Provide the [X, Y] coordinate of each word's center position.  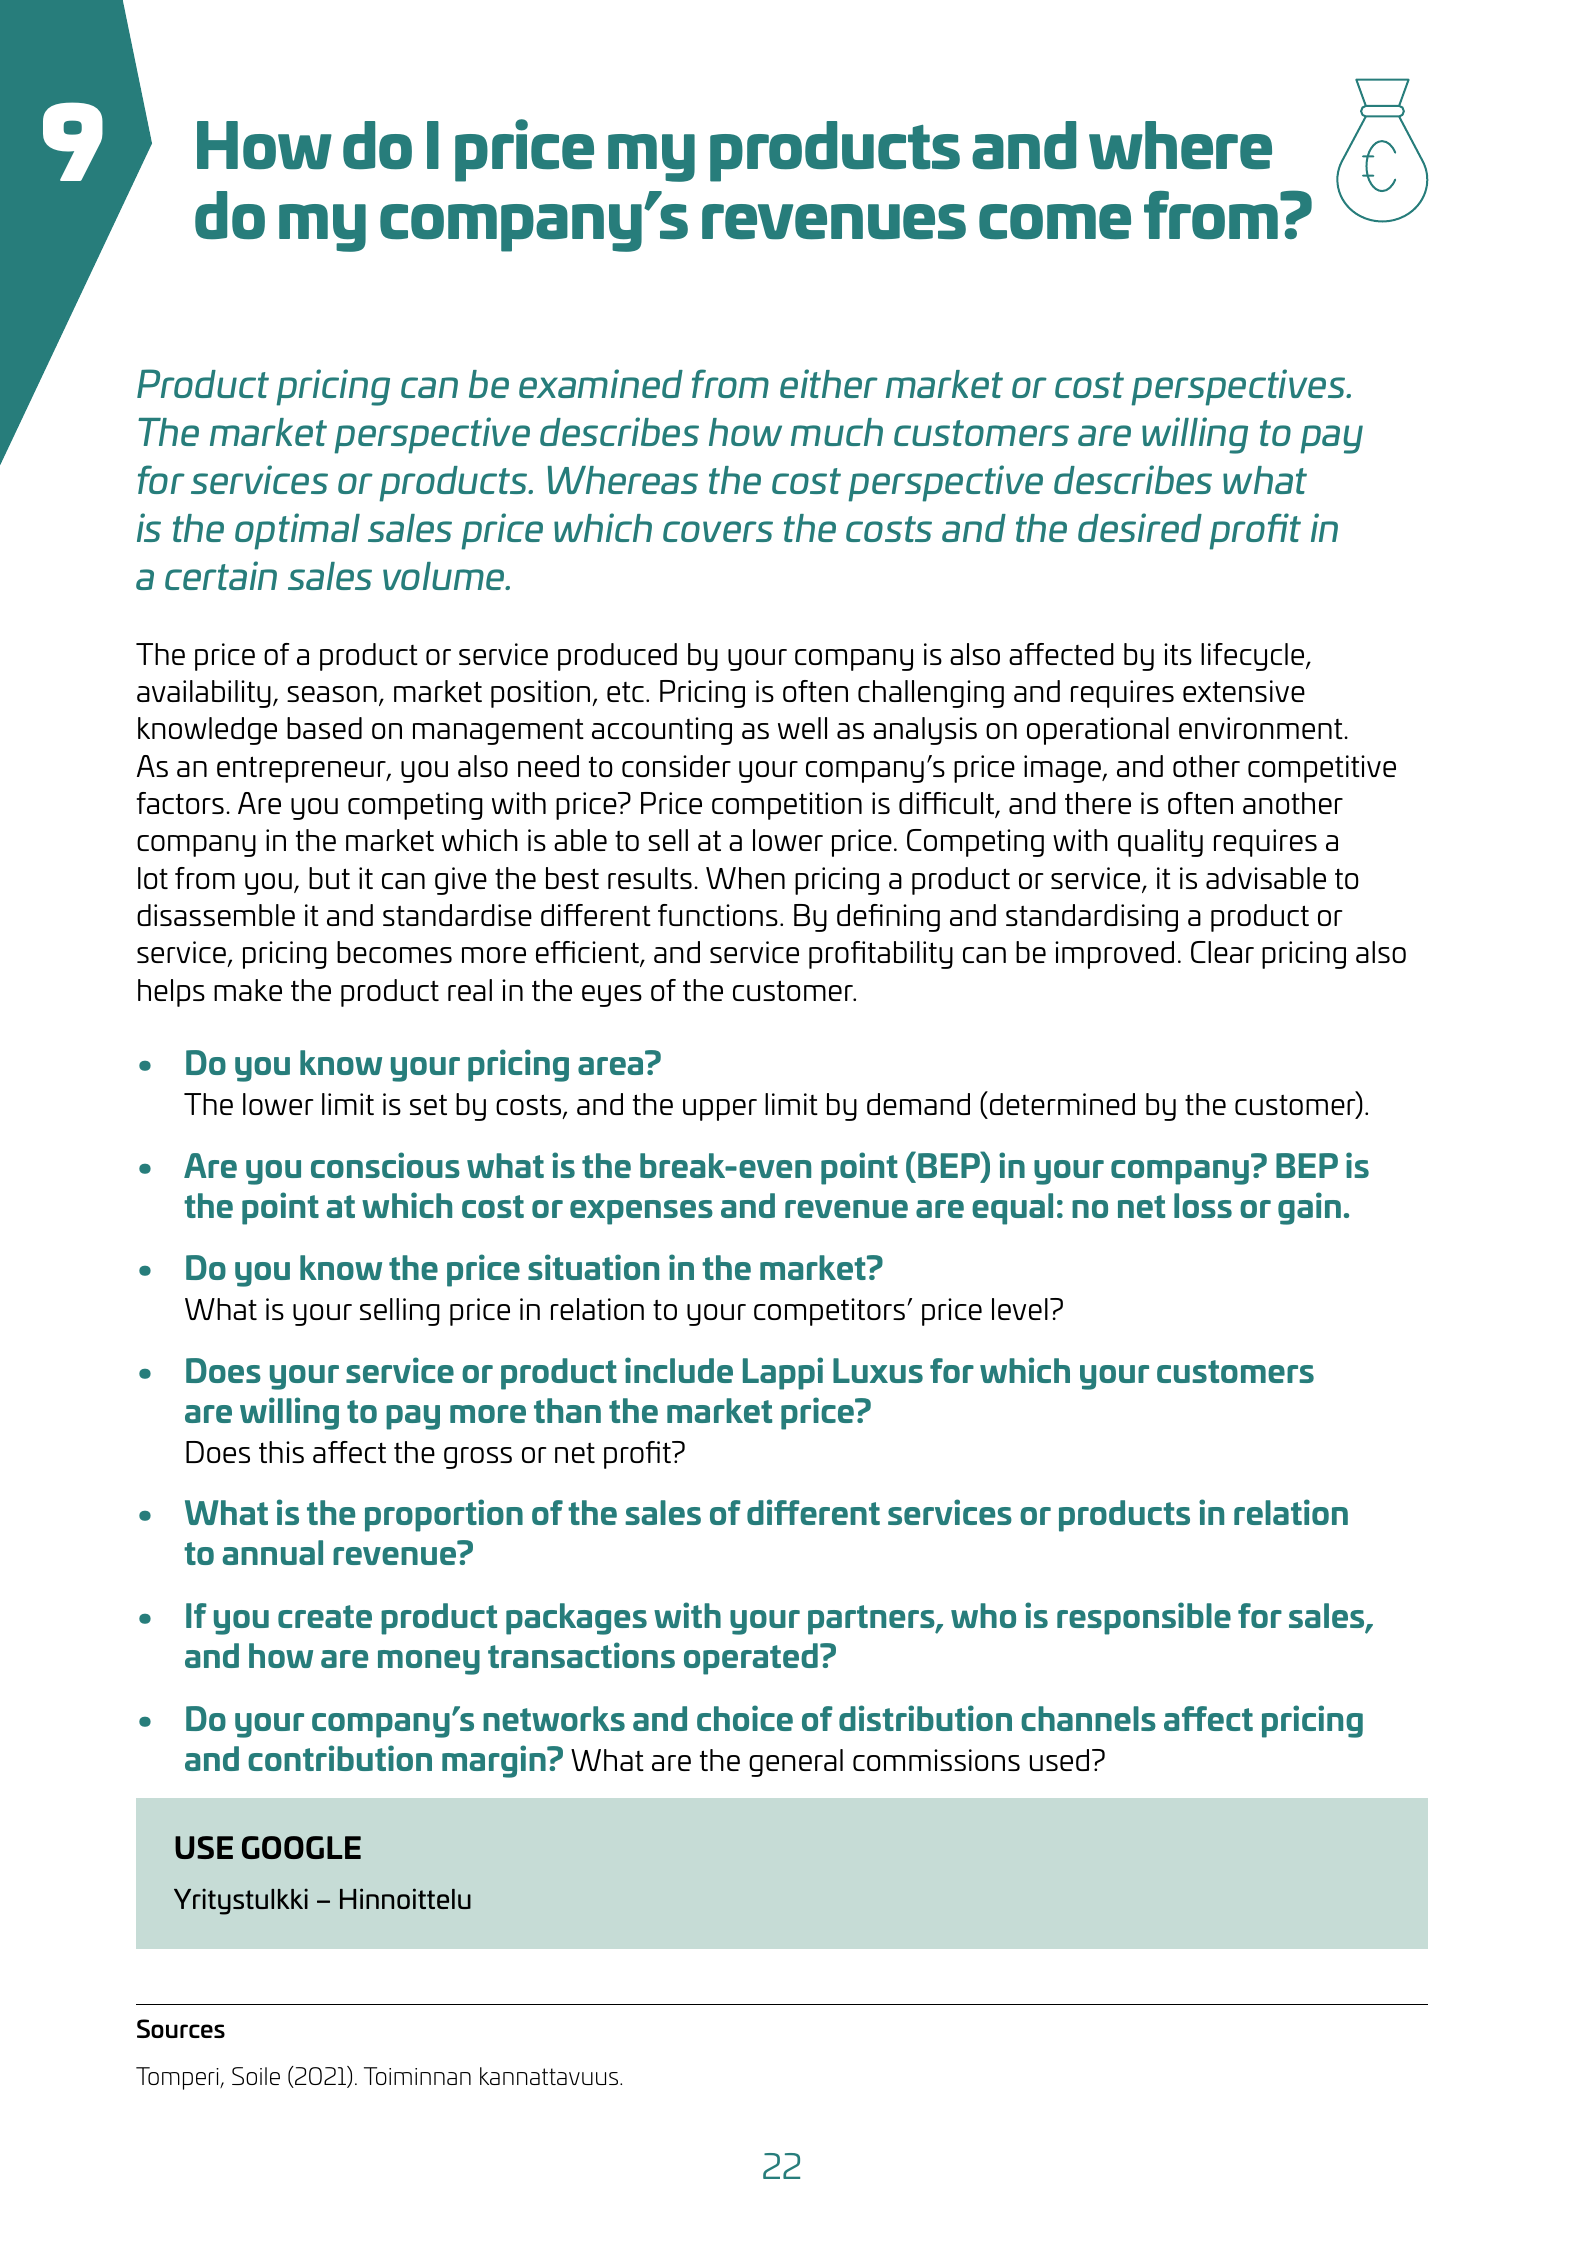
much [837, 432]
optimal [297, 531]
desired [1140, 527]
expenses [641, 1212]
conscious [385, 1165]
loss [1203, 1205]
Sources [181, 2028]
